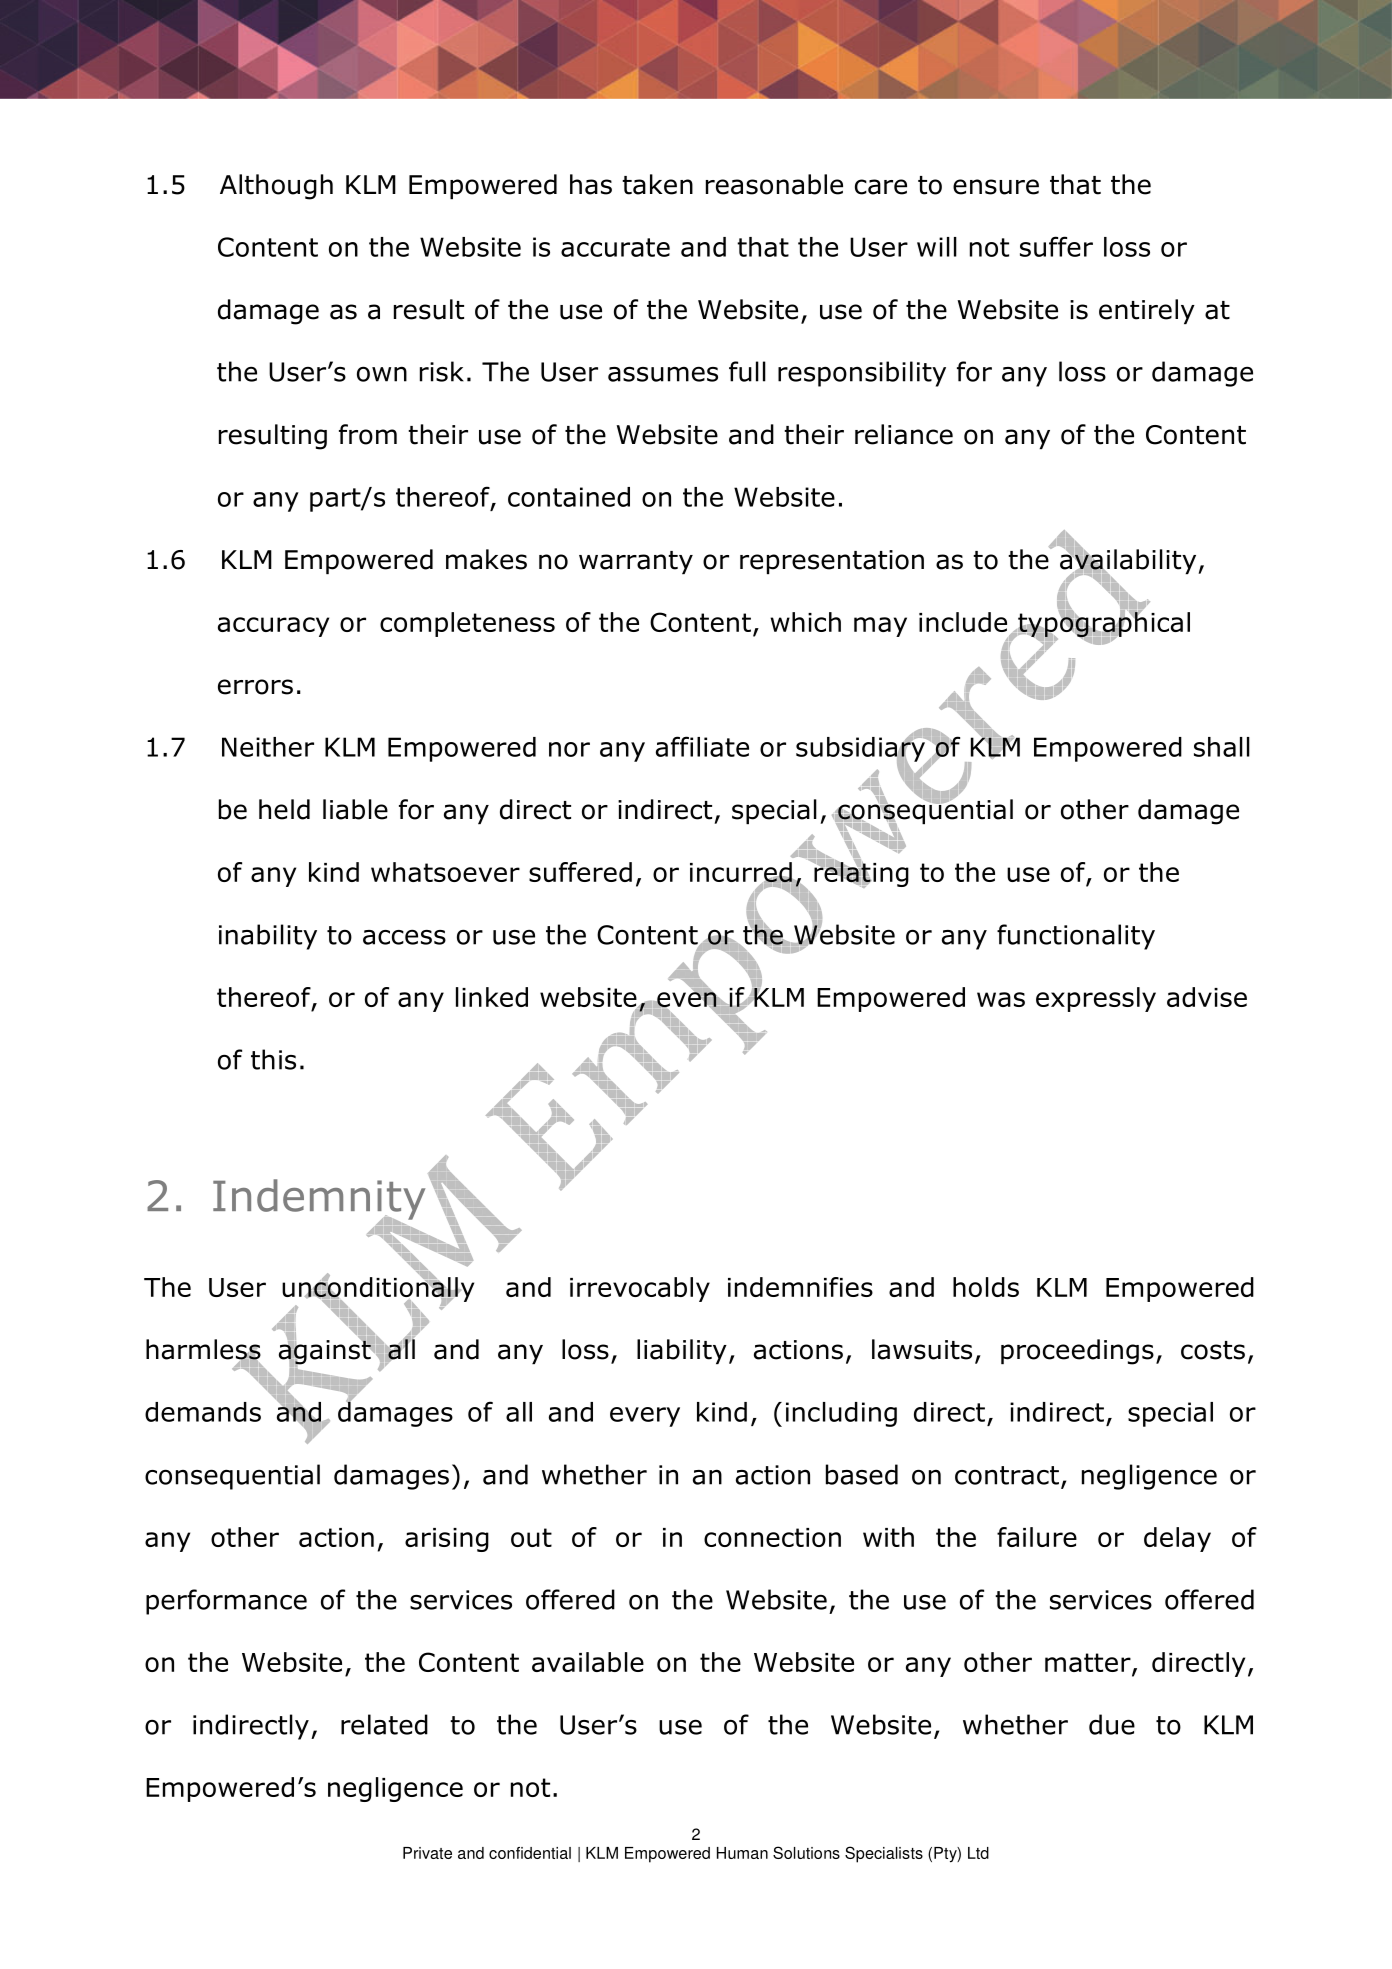  What do you see at coordinates (1096, 999) in the image?
I see `expressly` at bounding box center [1096, 999].
